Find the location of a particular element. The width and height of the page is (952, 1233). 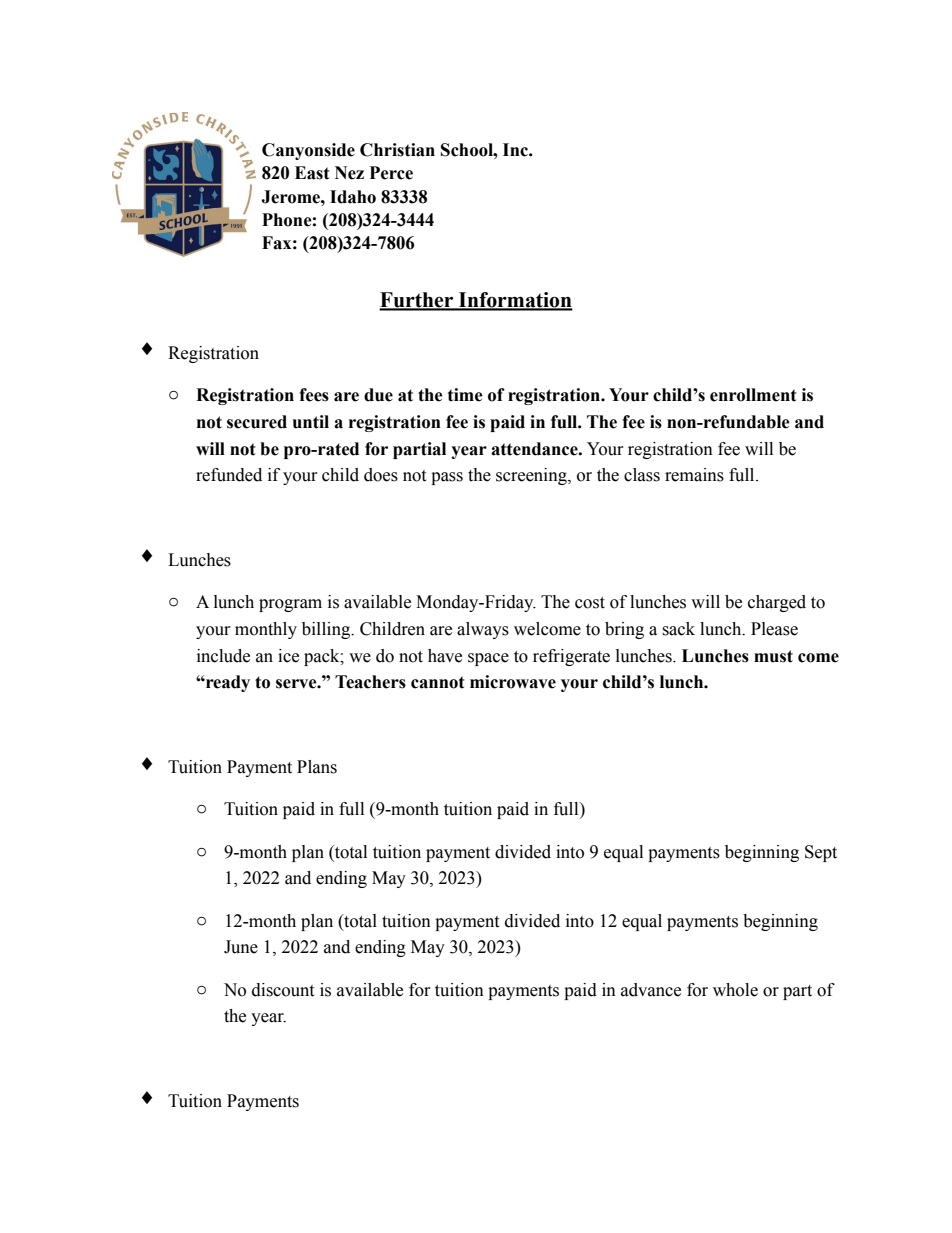

Christian is located at coordinates (397, 150).
